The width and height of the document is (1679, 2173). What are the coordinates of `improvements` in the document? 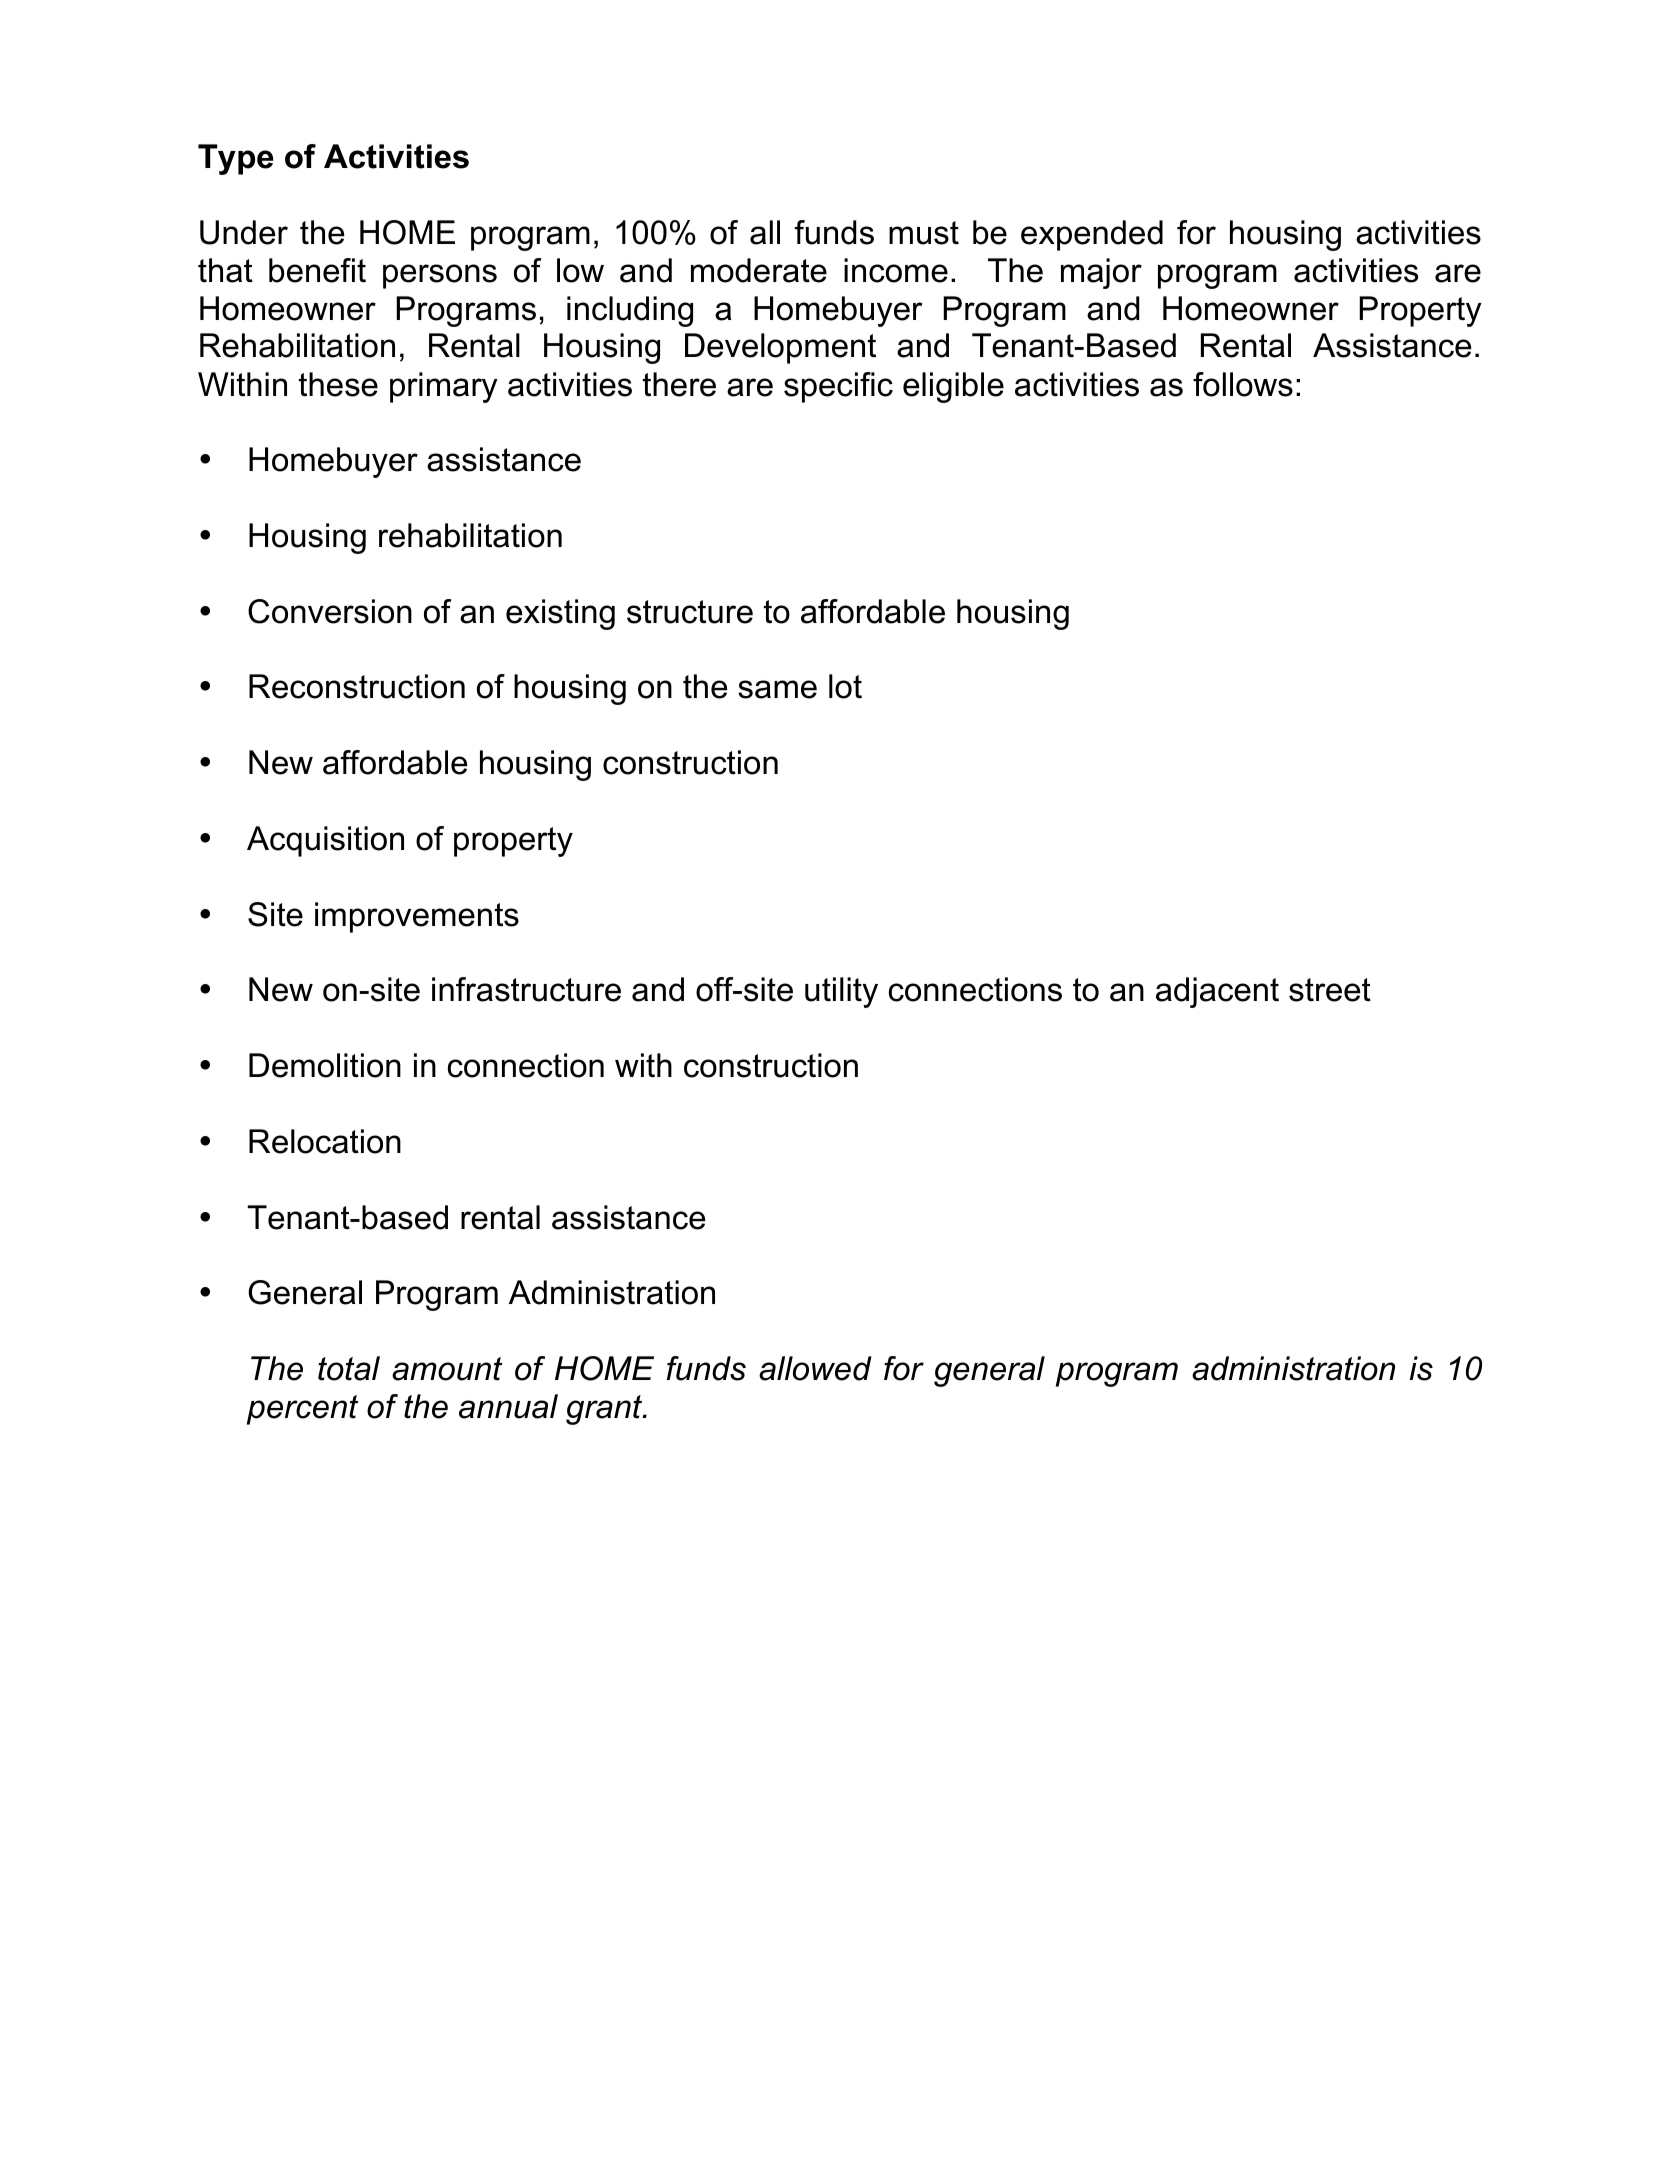 It's located at (417, 917).
